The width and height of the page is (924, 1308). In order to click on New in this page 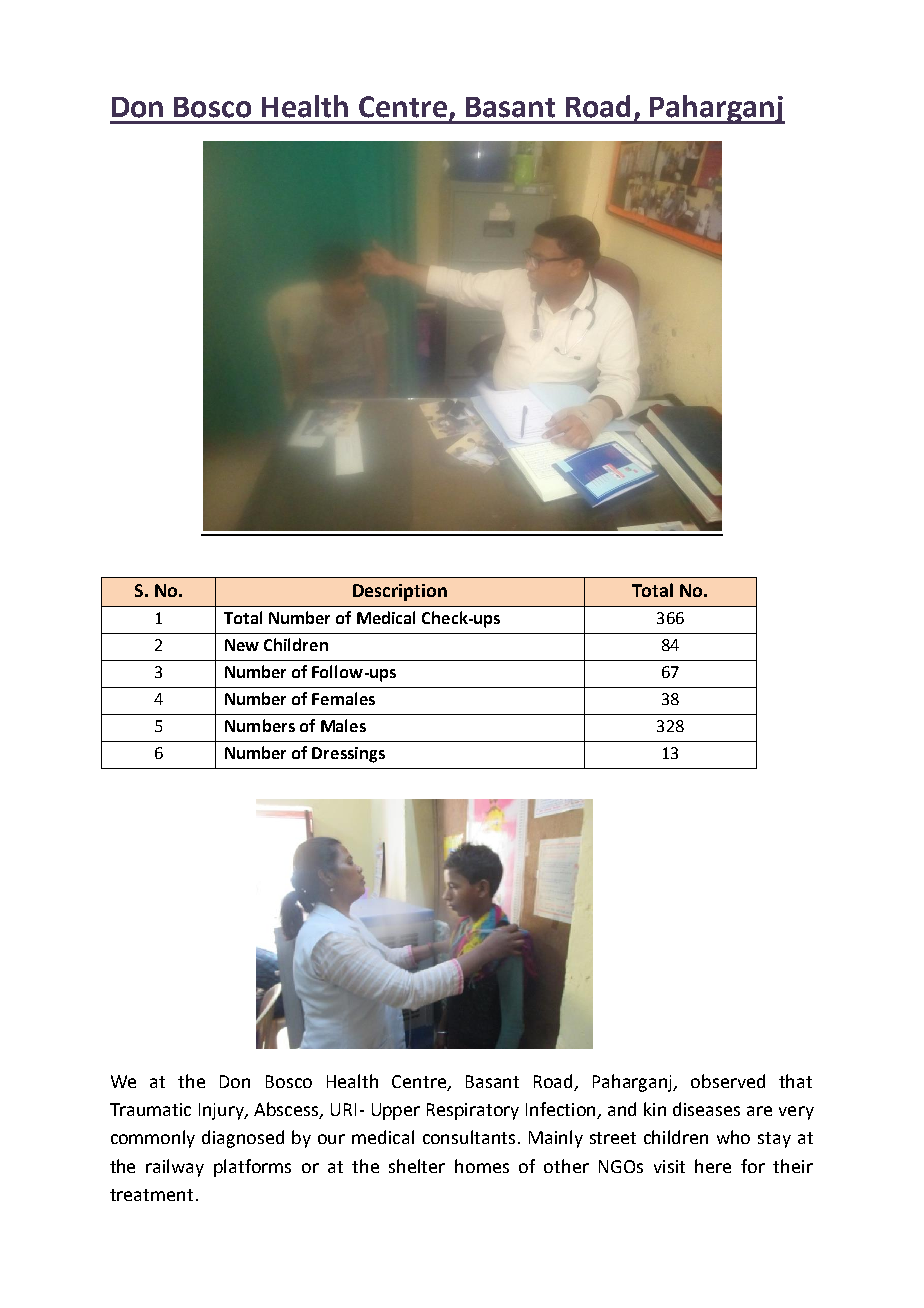, I will do `click(242, 645)`.
